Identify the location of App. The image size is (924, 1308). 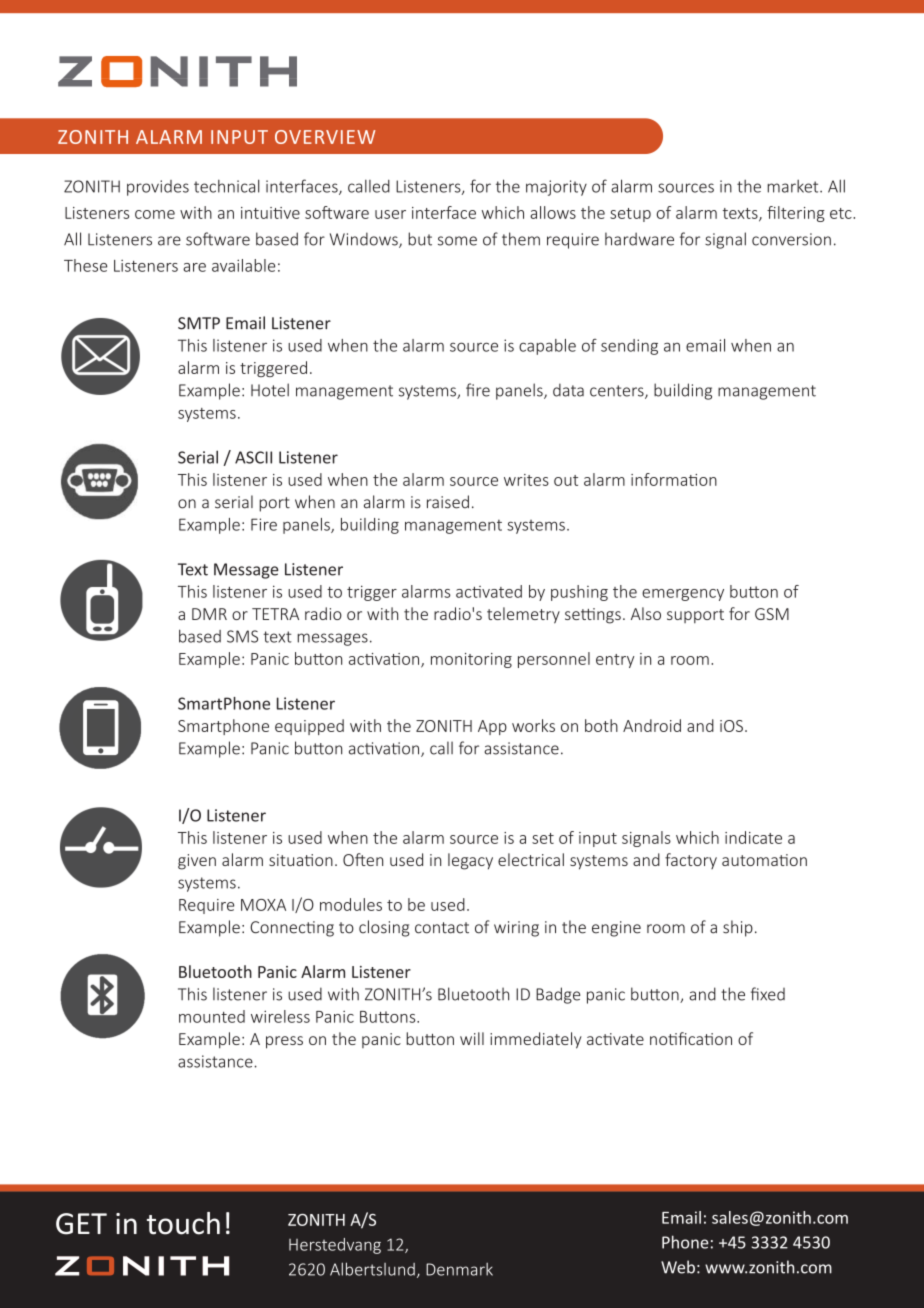
(492, 727).
